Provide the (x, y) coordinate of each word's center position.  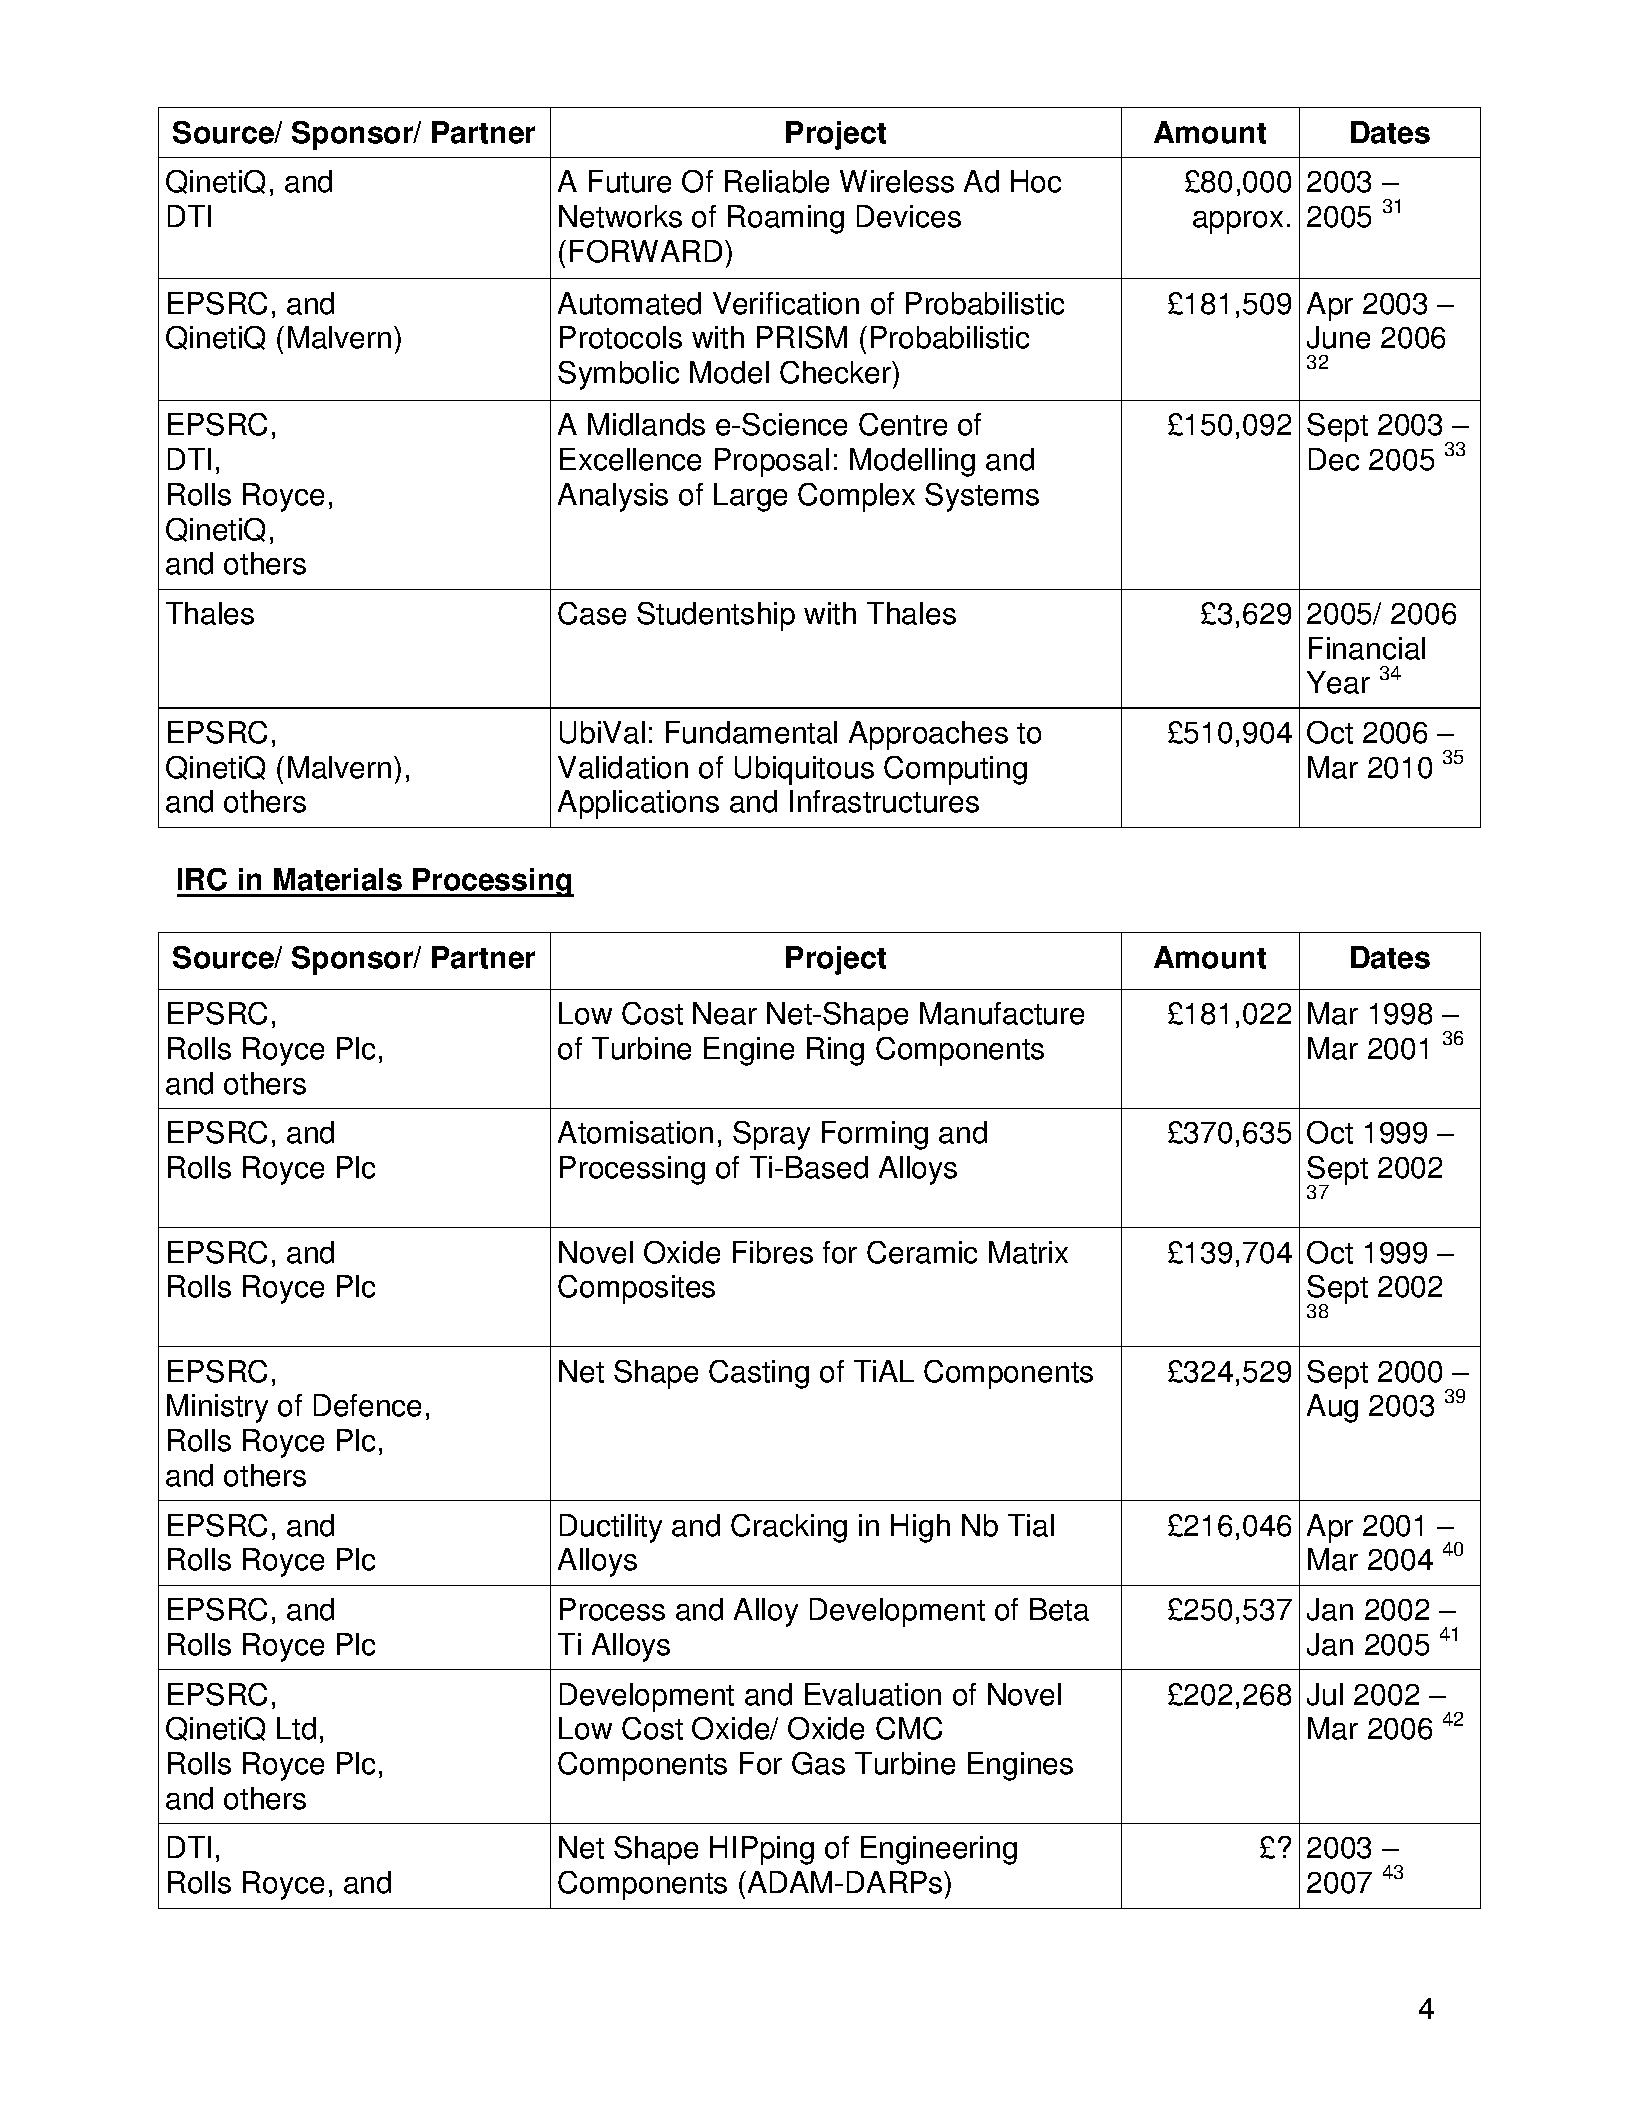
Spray (771, 1135)
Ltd (296, 1728)
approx (1238, 222)
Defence (367, 1405)
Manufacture (1002, 1013)
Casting (759, 1374)
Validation (623, 767)
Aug (1332, 1408)
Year (1338, 682)
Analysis (613, 497)
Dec (1334, 459)
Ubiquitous (804, 770)
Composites (636, 1289)
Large (750, 497)
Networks (620, 216)
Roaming (786, 219)
